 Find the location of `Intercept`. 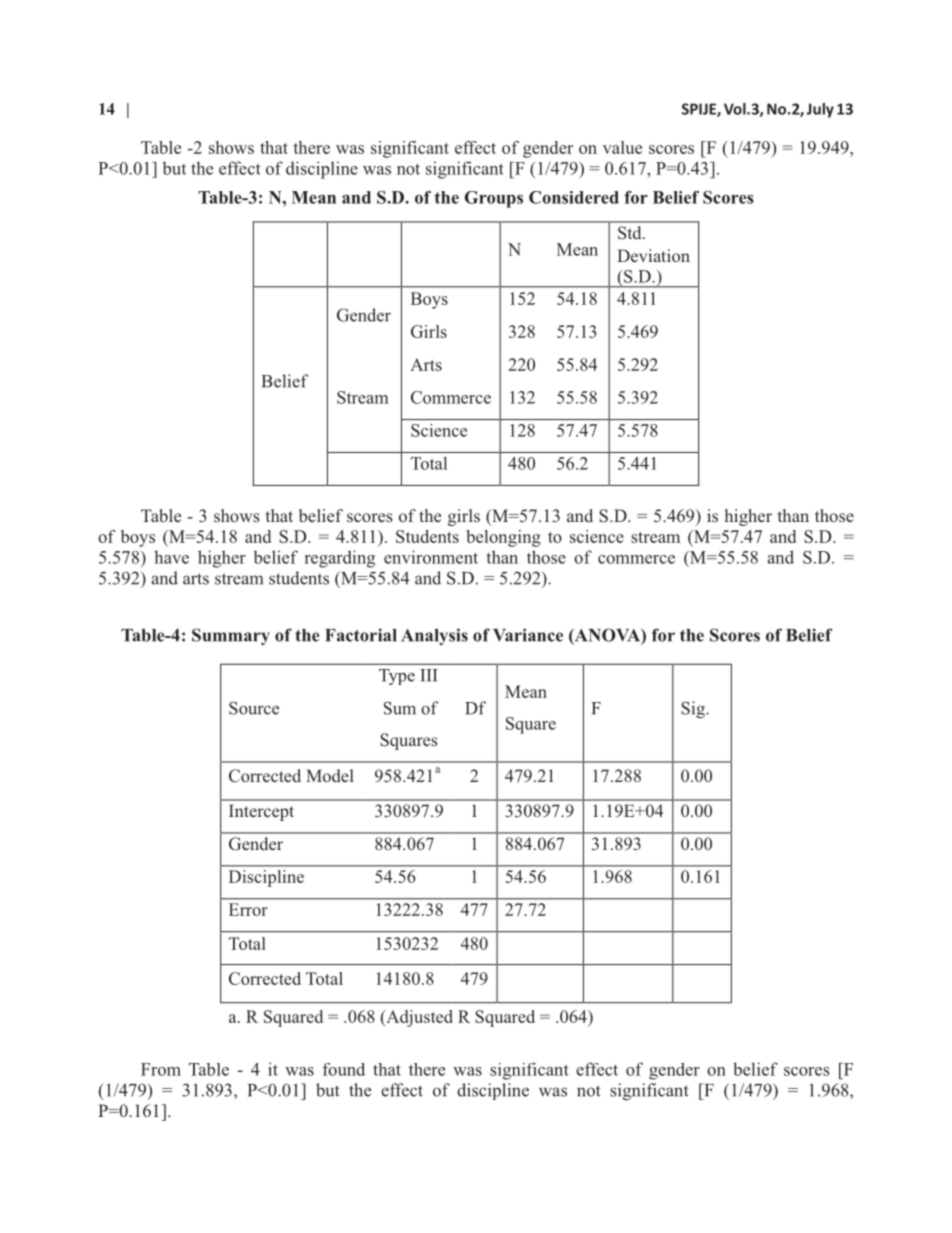

Intercept is located at coordinates (261, 812).
